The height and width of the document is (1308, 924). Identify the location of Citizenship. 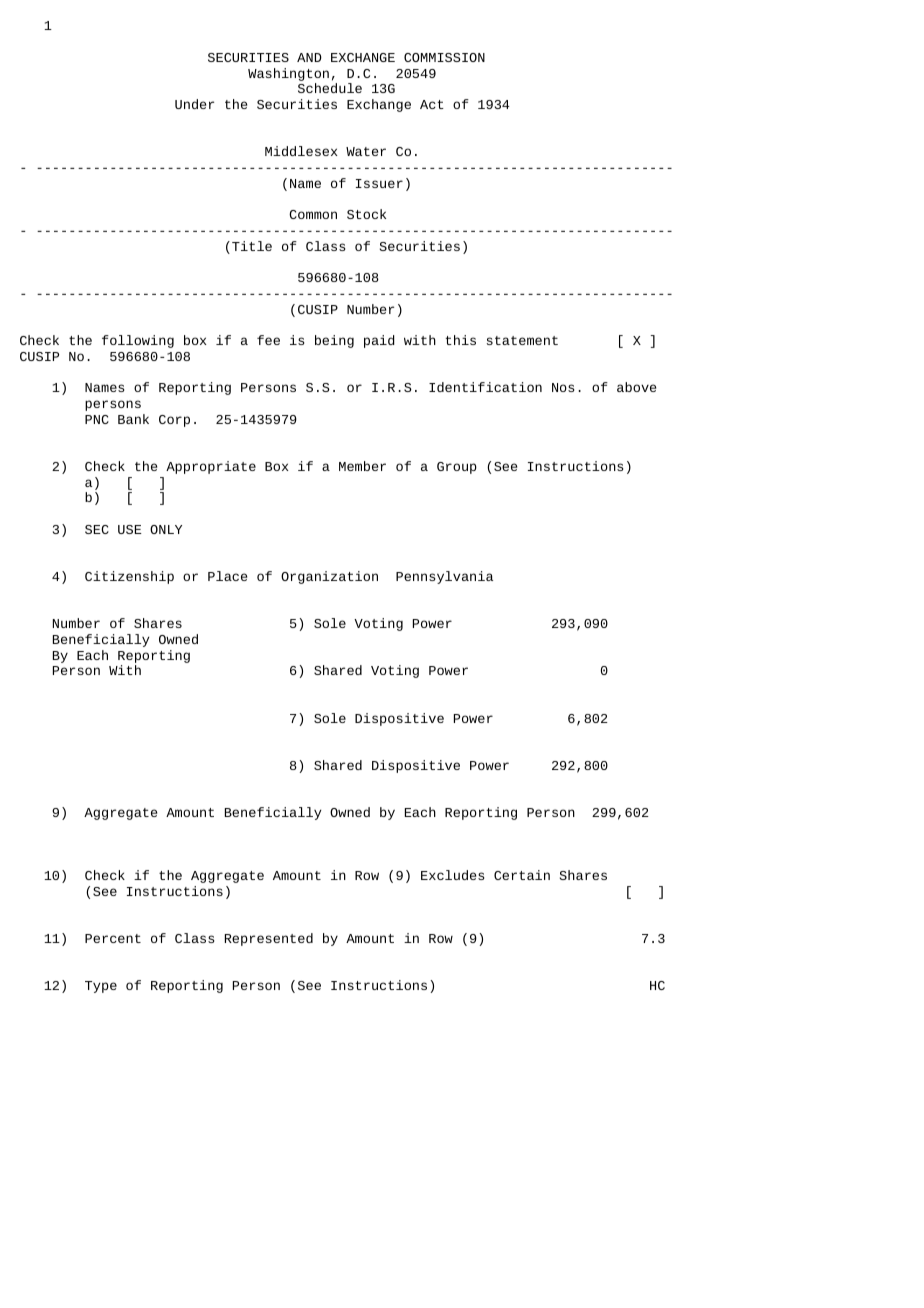
(129, 577).
